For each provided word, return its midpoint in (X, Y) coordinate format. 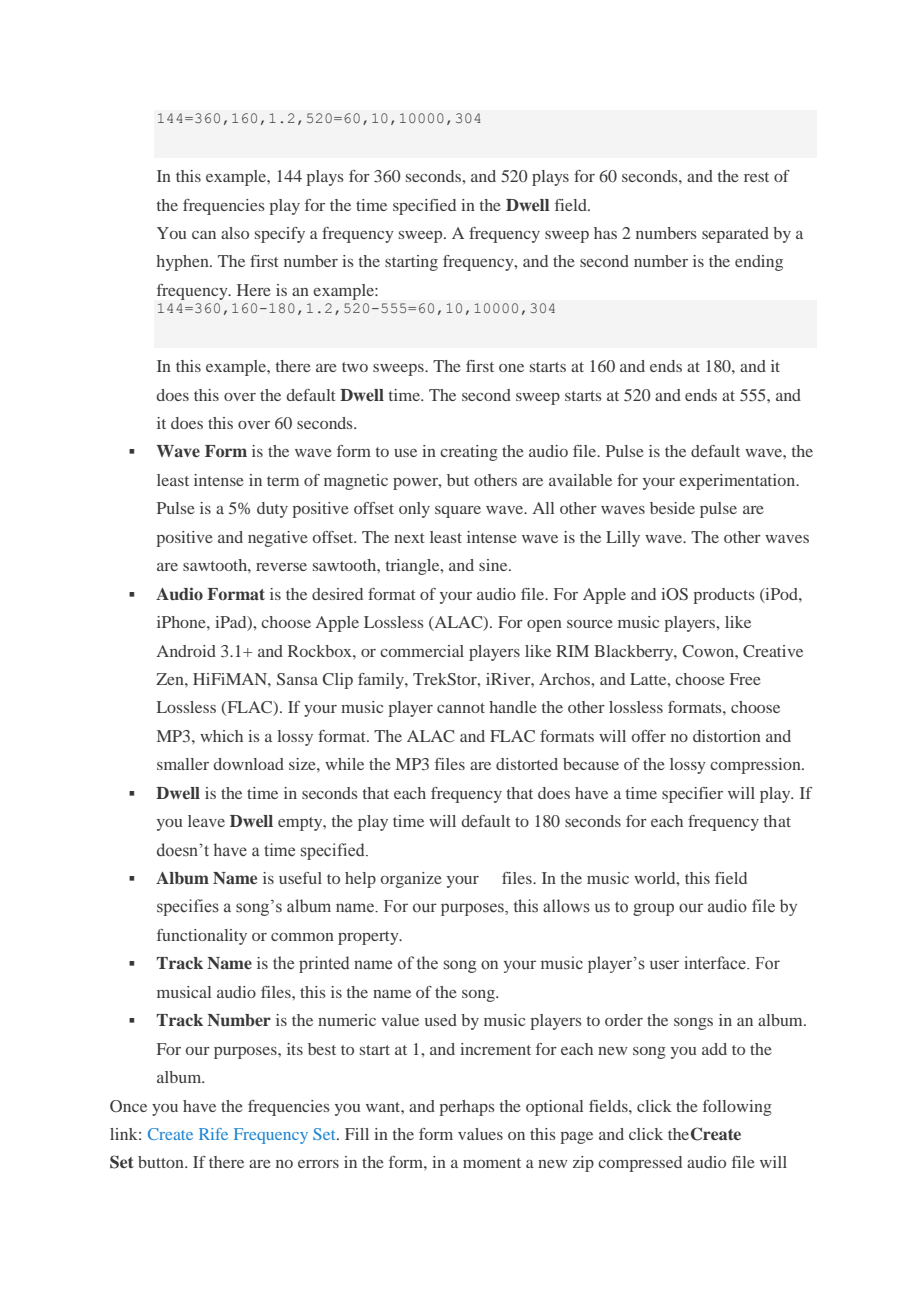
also (235, 233)
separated (735, 235)
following (737, 1108)
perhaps (467, 1108)
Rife (213, 1134)
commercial (422, 651)
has (605, 233)
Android (186, 651)
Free (745, 679)
